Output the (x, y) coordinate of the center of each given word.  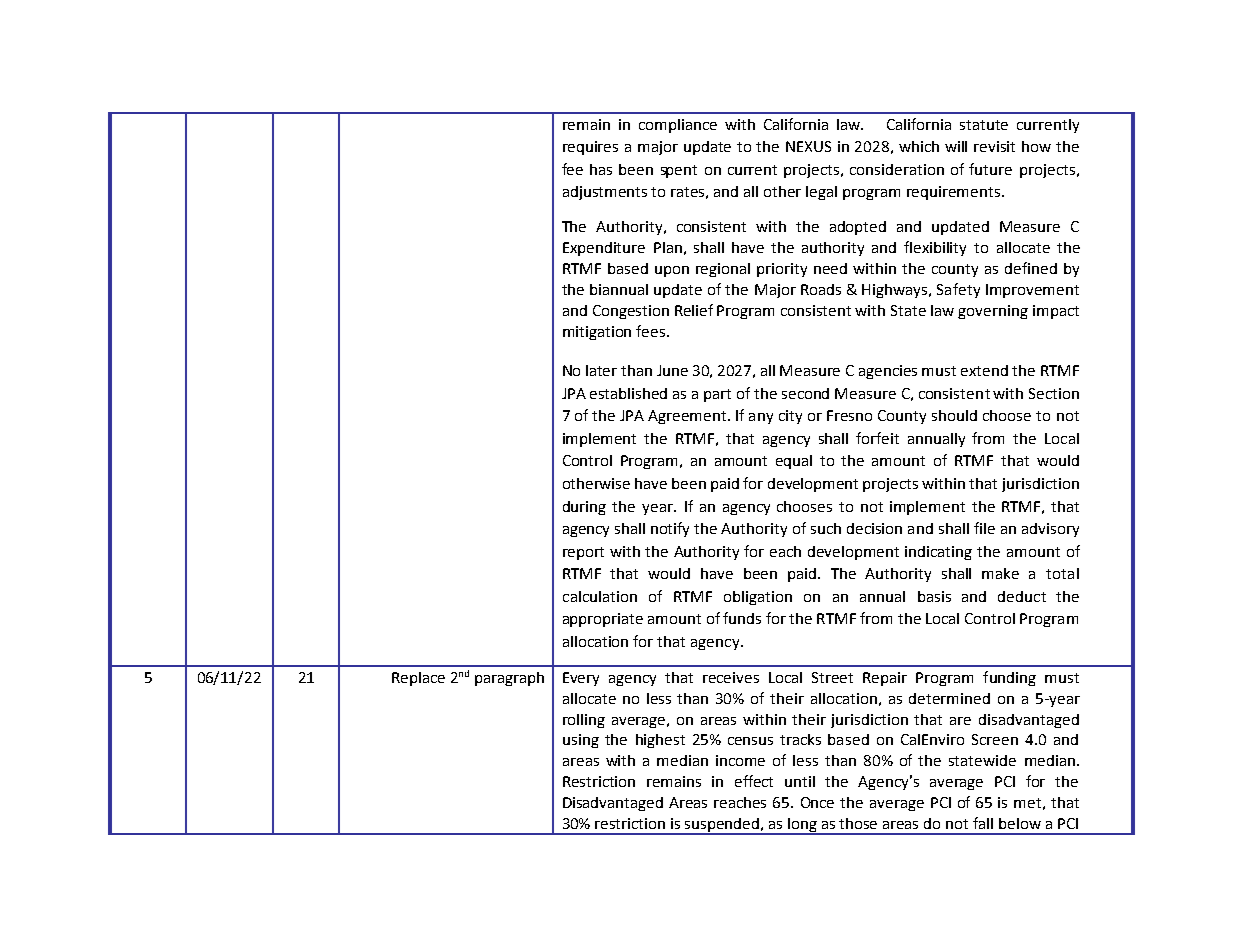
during (584, 508)
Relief (694, 310)
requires (590, 148)
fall (983, 823)
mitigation (597, 333)
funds (742, 618)
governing (993, 312)
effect (754, 781)
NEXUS (808, 146)
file (984, 528)
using (581, 741)
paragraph (509, 679)
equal (794, 462)
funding (1009, 678)
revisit (994, 146)
